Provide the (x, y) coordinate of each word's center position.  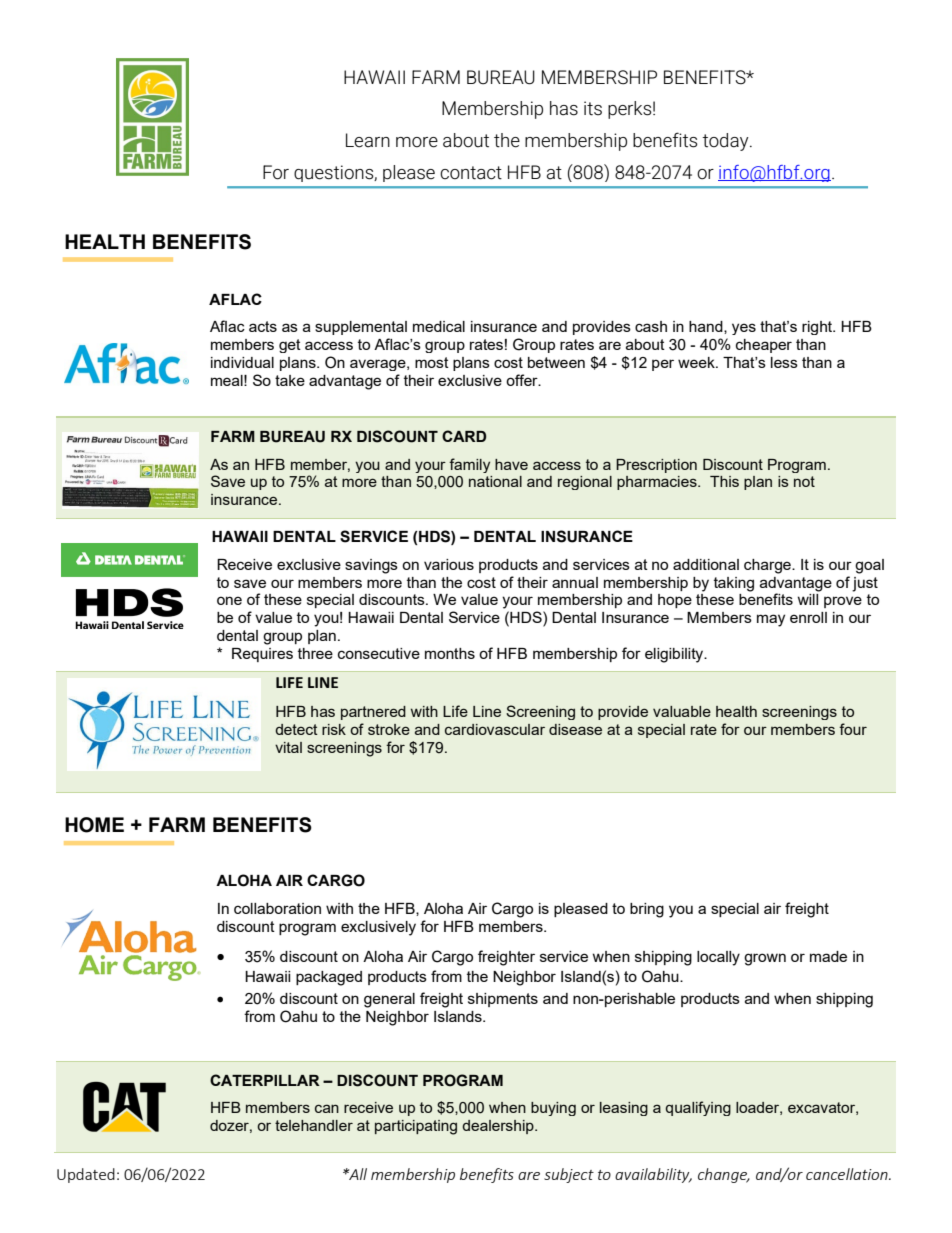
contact (471, 173)
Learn (368, 140)
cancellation (848, 1174)
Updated (86, 1175)
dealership (499, 1127)
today (726, 142)
